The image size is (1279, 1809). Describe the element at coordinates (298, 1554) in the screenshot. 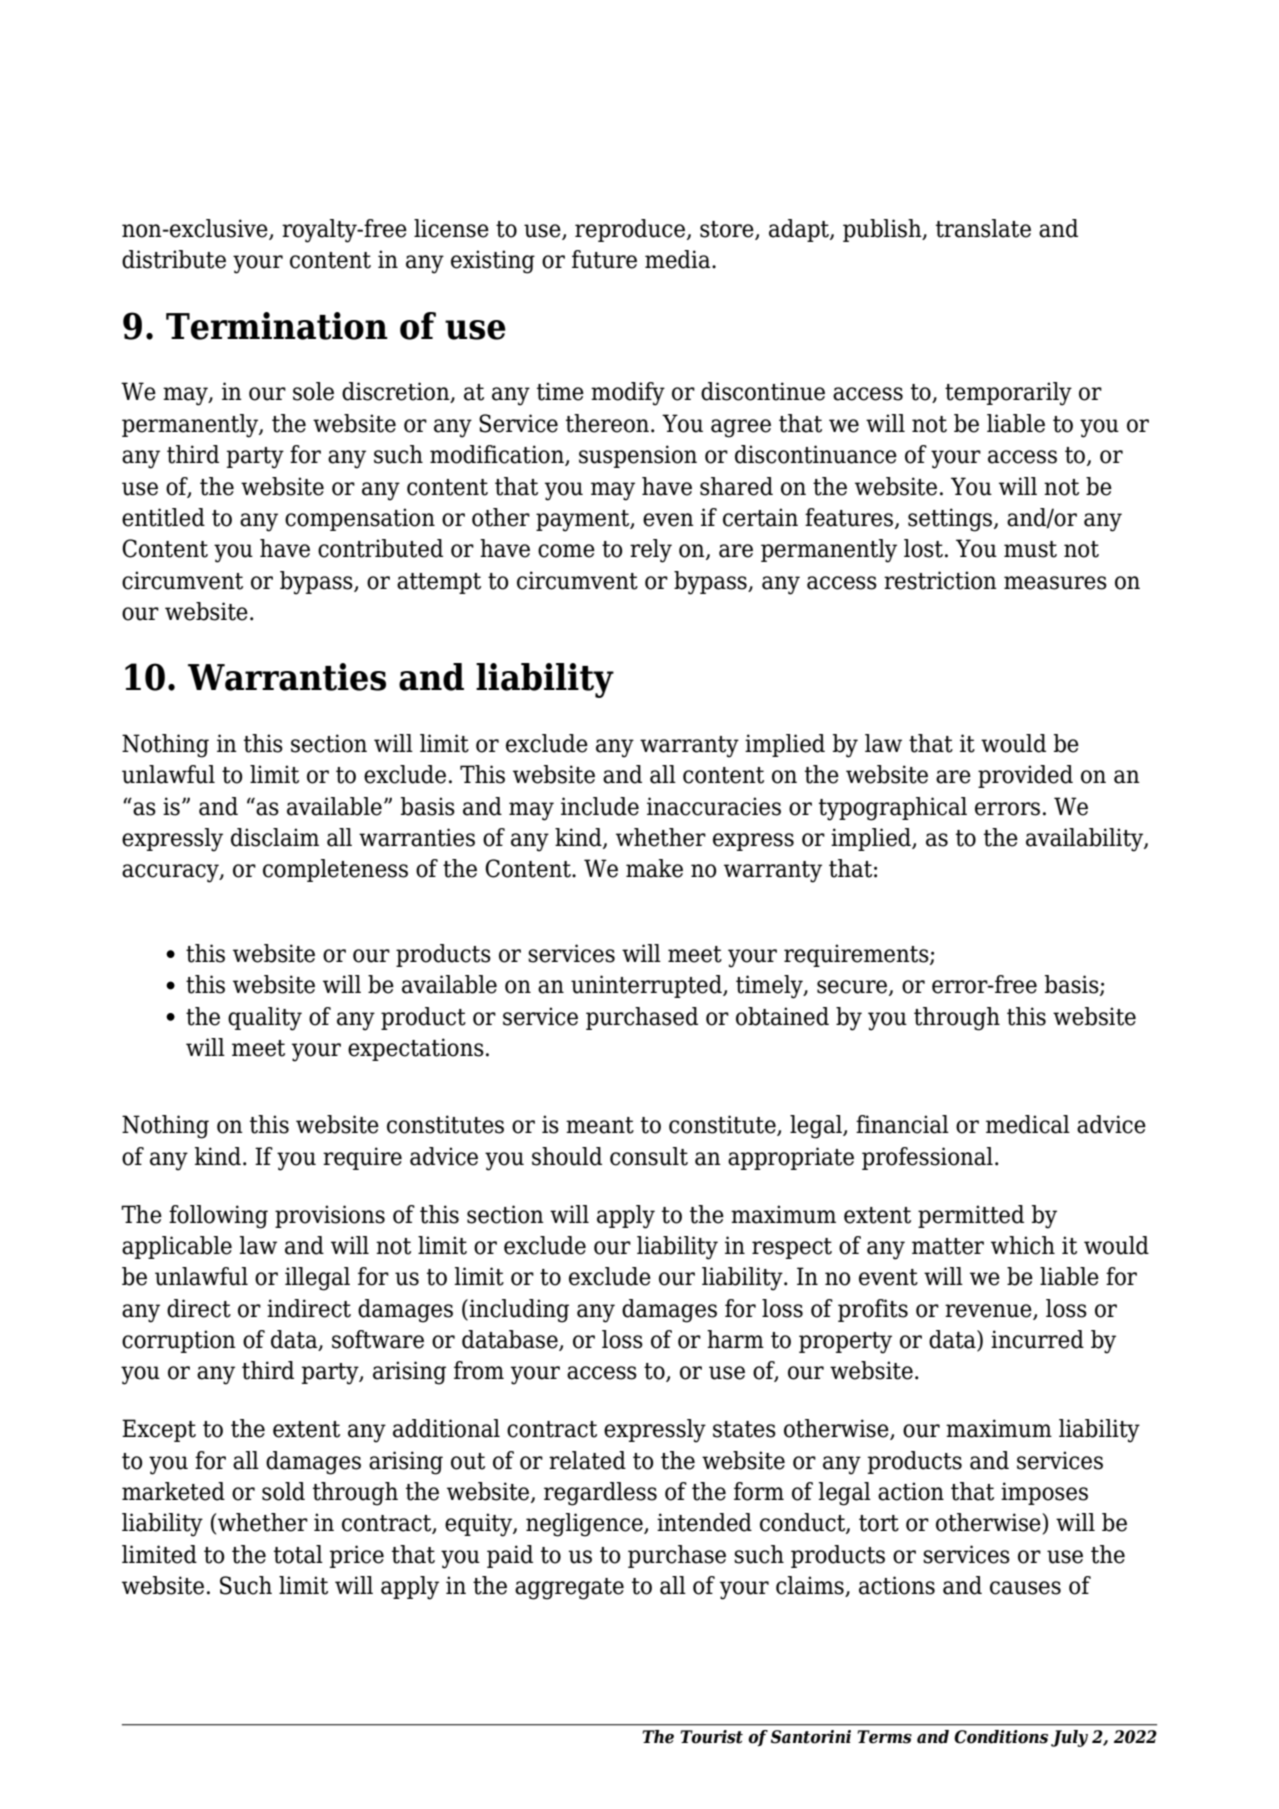

I see `total` at that location.
